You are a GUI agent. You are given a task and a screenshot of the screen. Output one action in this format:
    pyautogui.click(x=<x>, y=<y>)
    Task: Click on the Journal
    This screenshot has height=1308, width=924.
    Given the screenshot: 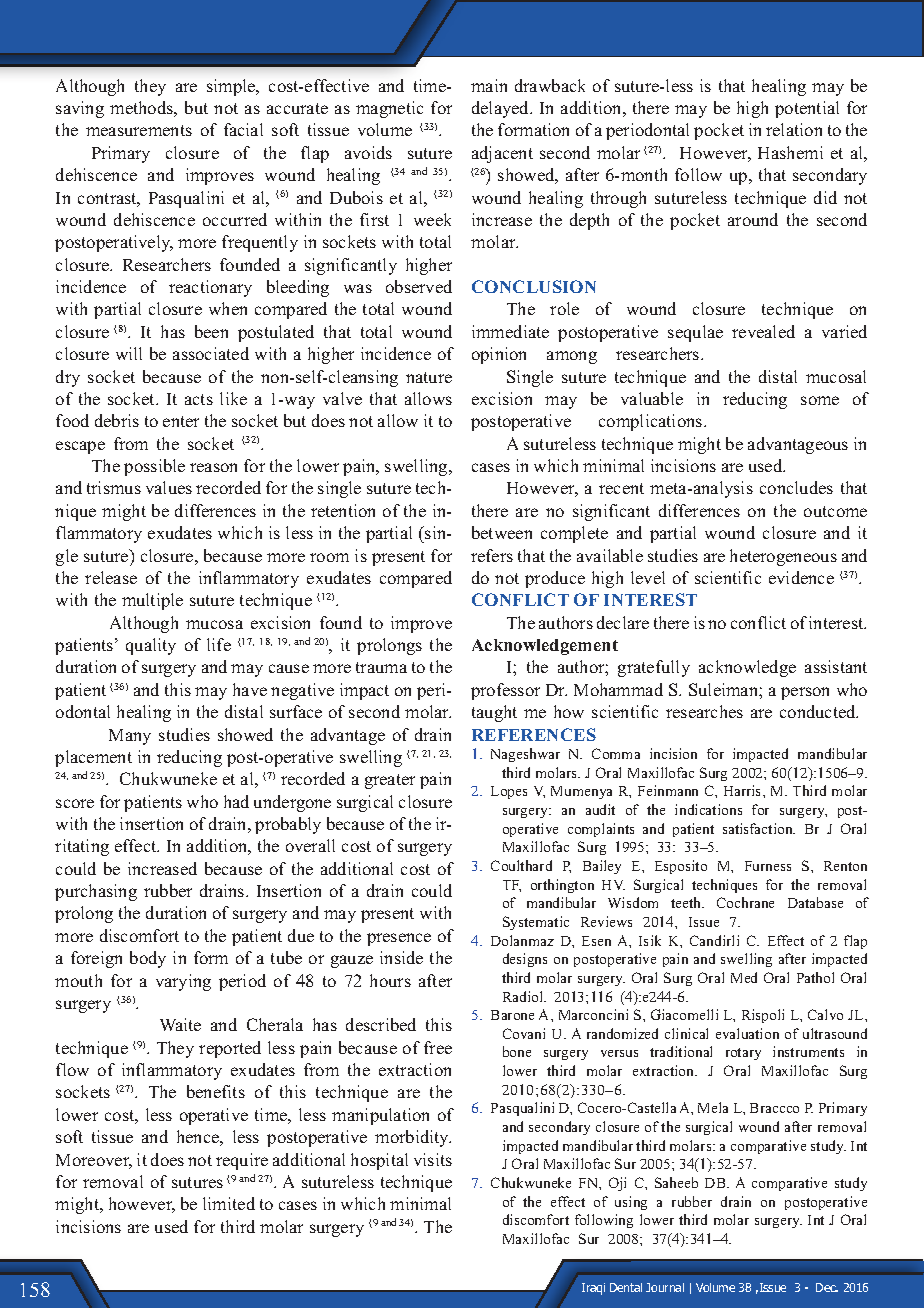 What is the action you would take?
    pyautogui.click(x=665, y=1287)
